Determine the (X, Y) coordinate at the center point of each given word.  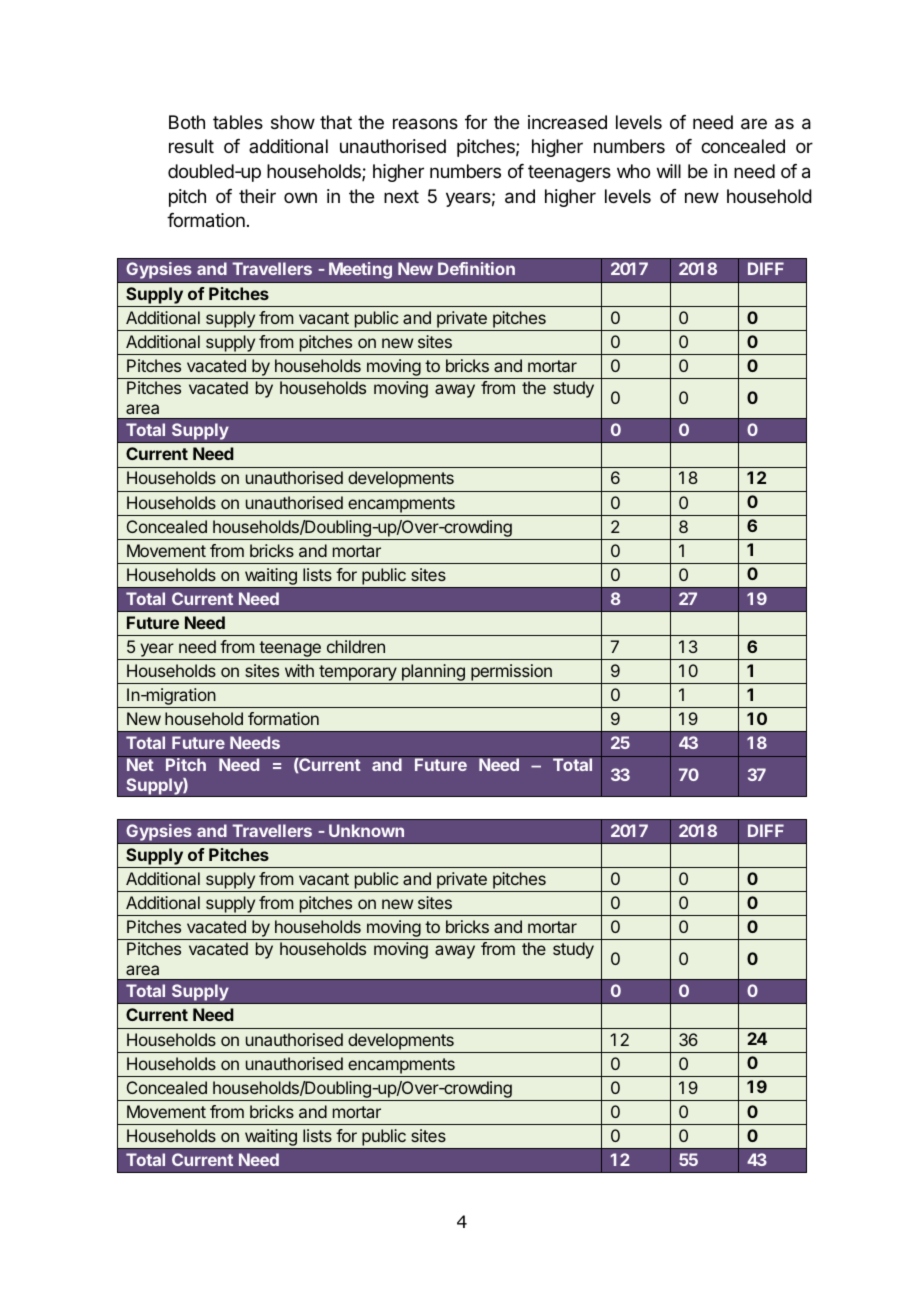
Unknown (366, 830)
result (191, 146)
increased (567, 122)
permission (511, 674)
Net (140, 764)
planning (433, 674)
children (356, 646)
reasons (425, 124)
